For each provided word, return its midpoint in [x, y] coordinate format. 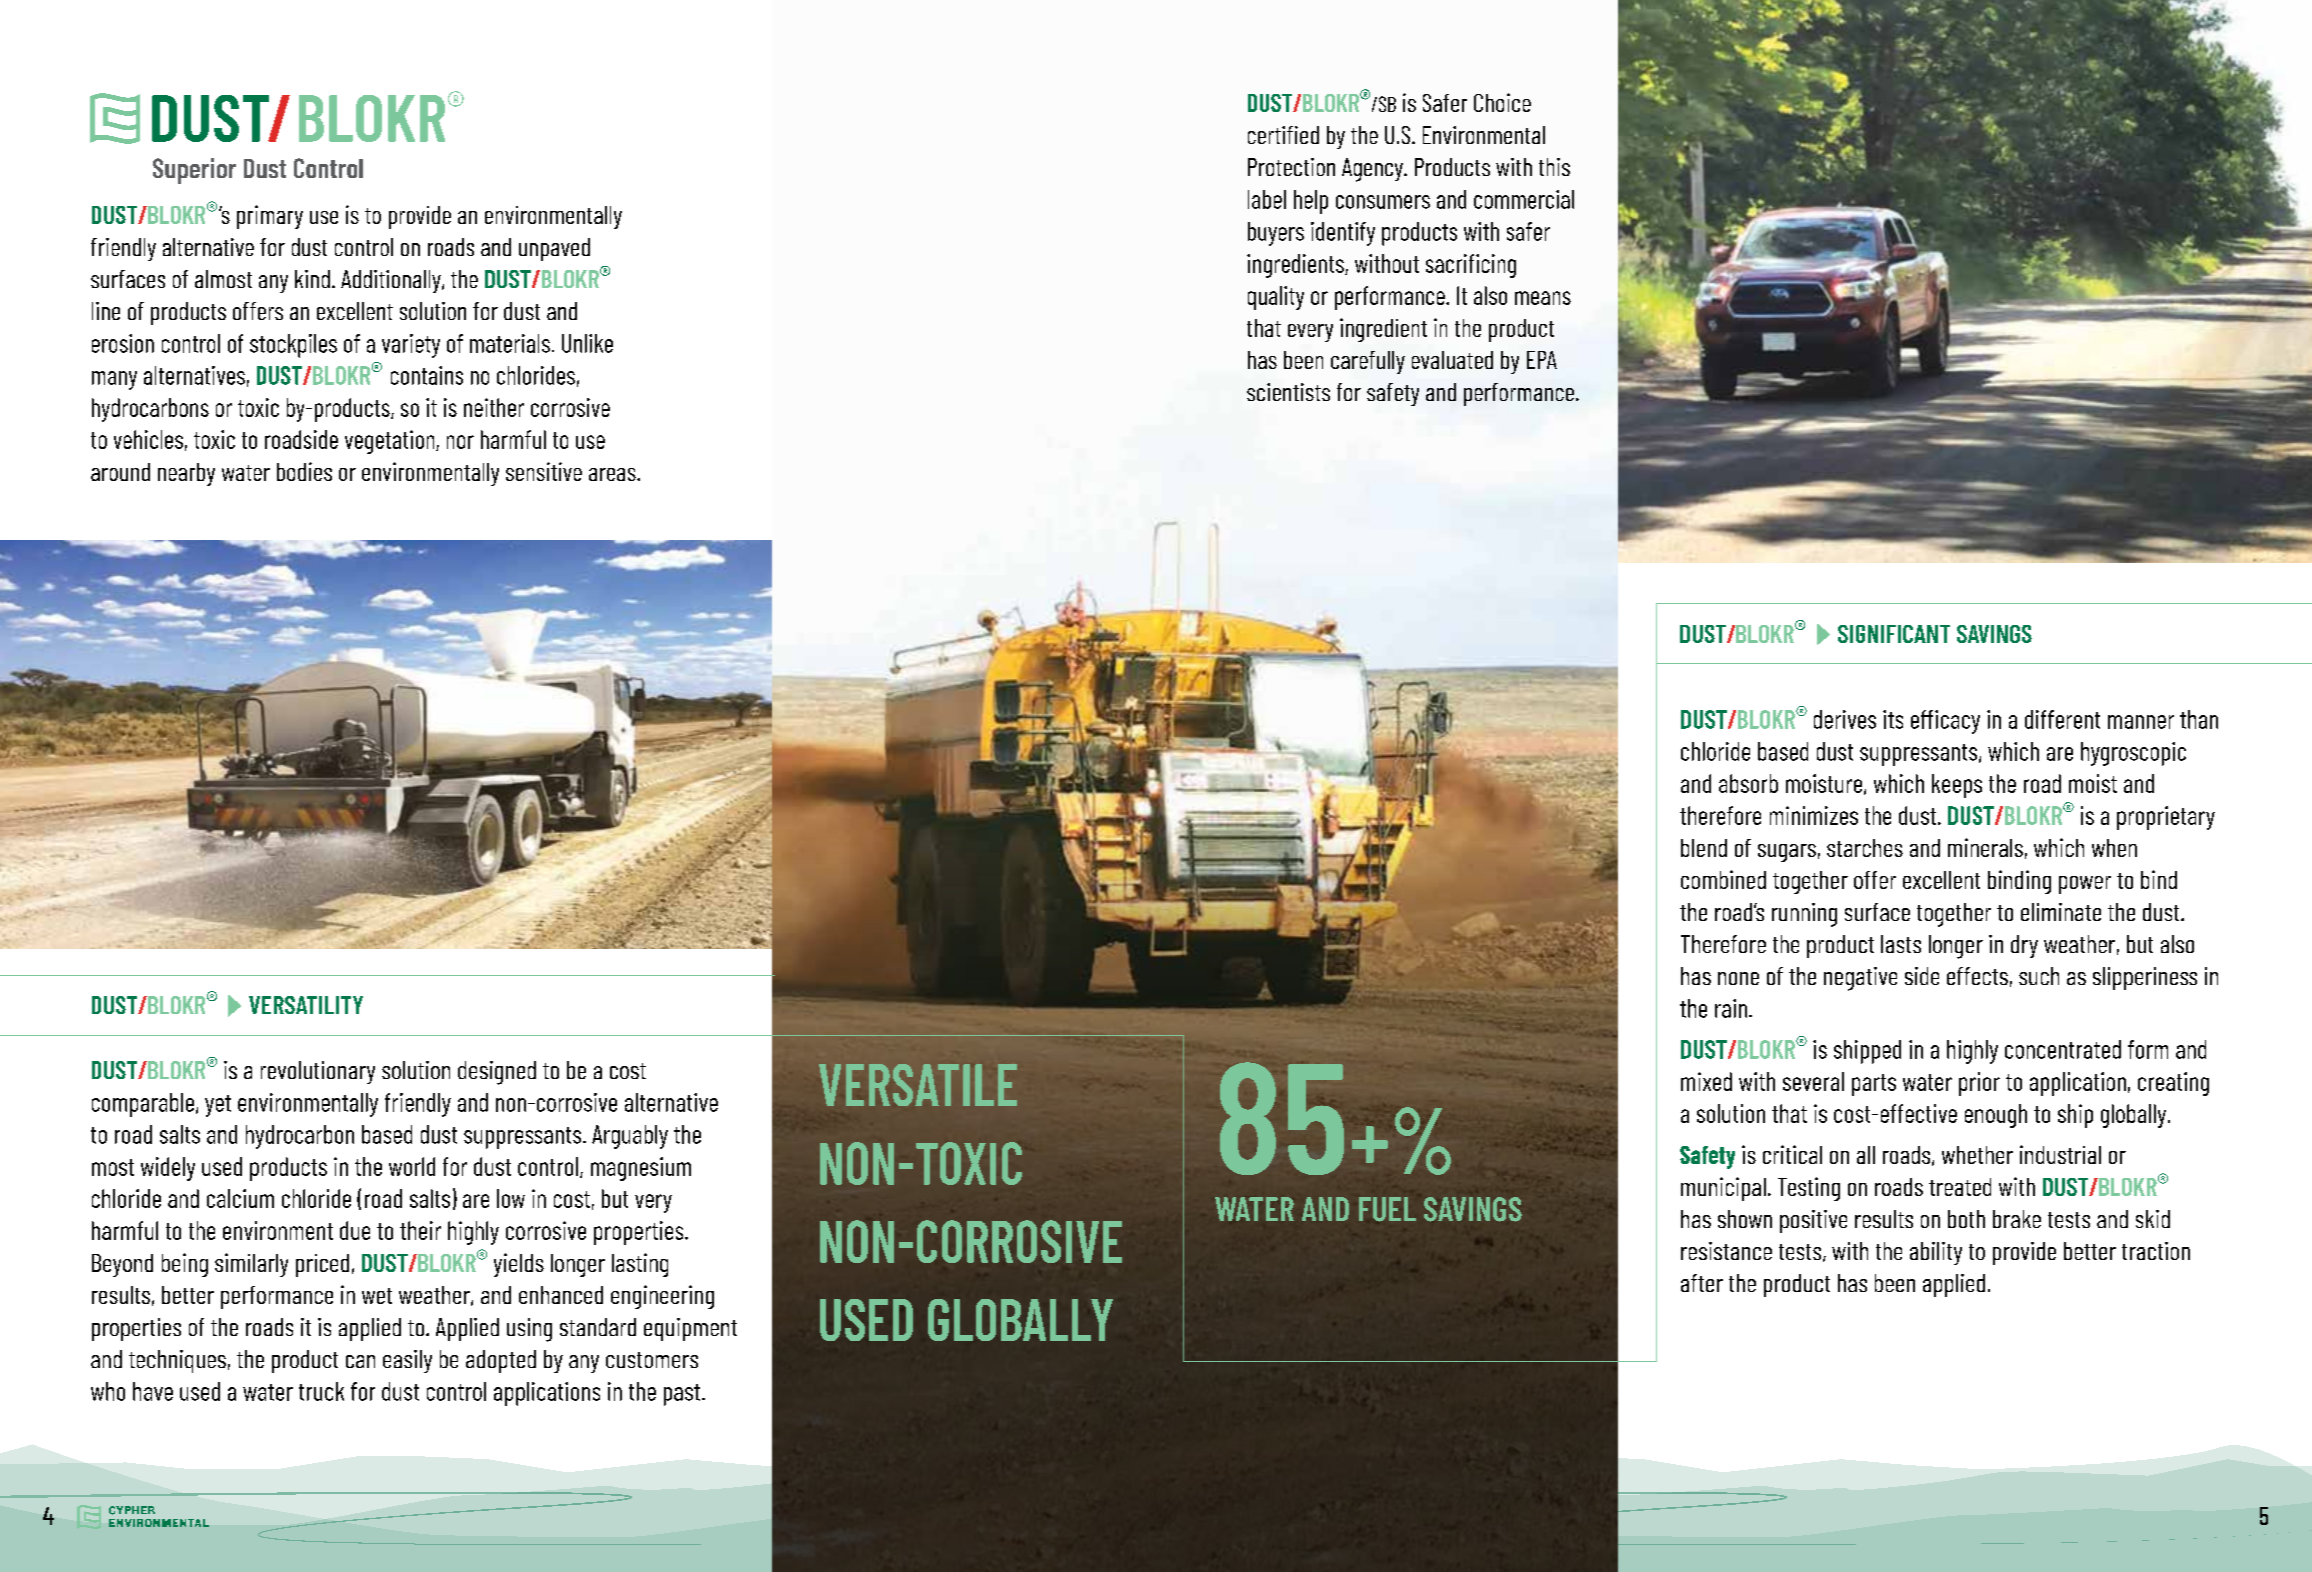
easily [407, 1361]
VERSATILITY [306, 1005]
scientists [1288, 392]
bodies [304, 471]
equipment [690, 1329]
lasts [1901, 944]
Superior [194, 171]
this [1554, 167]
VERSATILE [918, 1085]
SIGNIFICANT [1894, 634]
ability [1936, 1253]
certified [1283, 135]
